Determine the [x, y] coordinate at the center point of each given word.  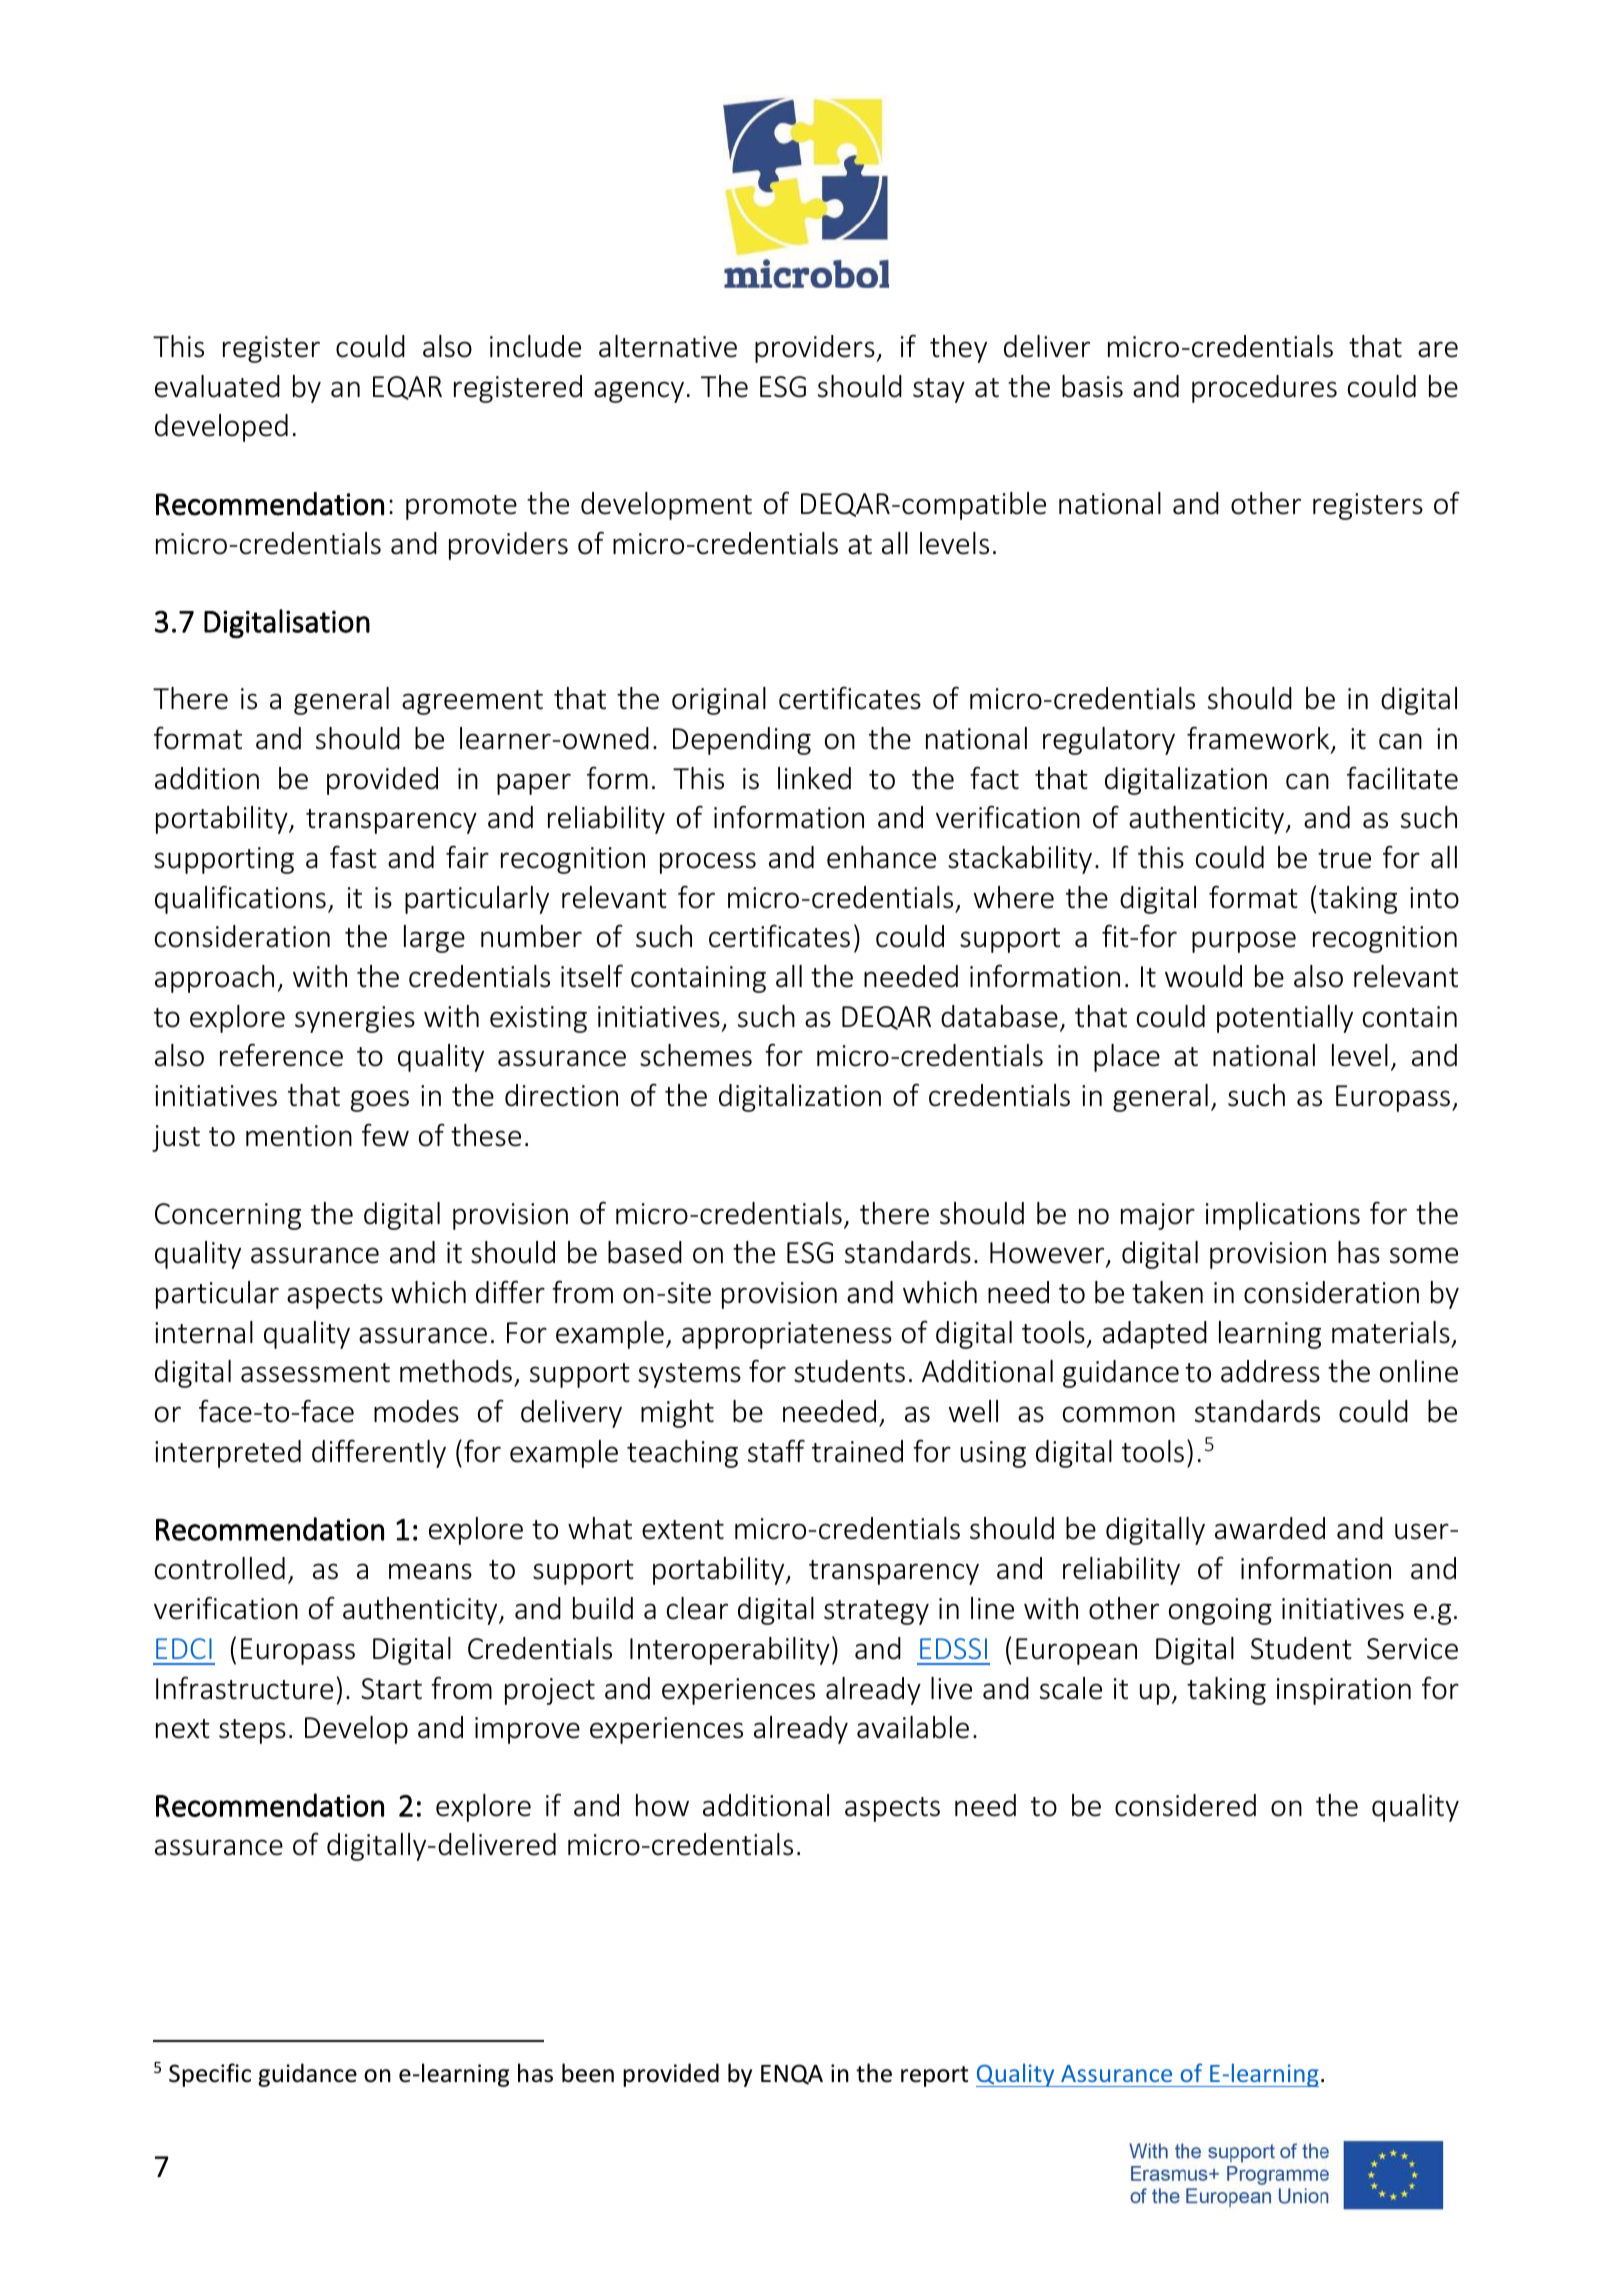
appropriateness [787, 1335]
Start [391, 1689]
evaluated [217, 386]
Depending [742, 741]
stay [939, 390]
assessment [315, 1373]
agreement [472, 702]
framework [1259, 739]
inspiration [1344, 1691]
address [1270, 1371]
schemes [696, 1055]
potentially [1285, 1019]
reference [281, 1055]
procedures [1264, 389]
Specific [210, 2075]
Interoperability [730, 1651]
